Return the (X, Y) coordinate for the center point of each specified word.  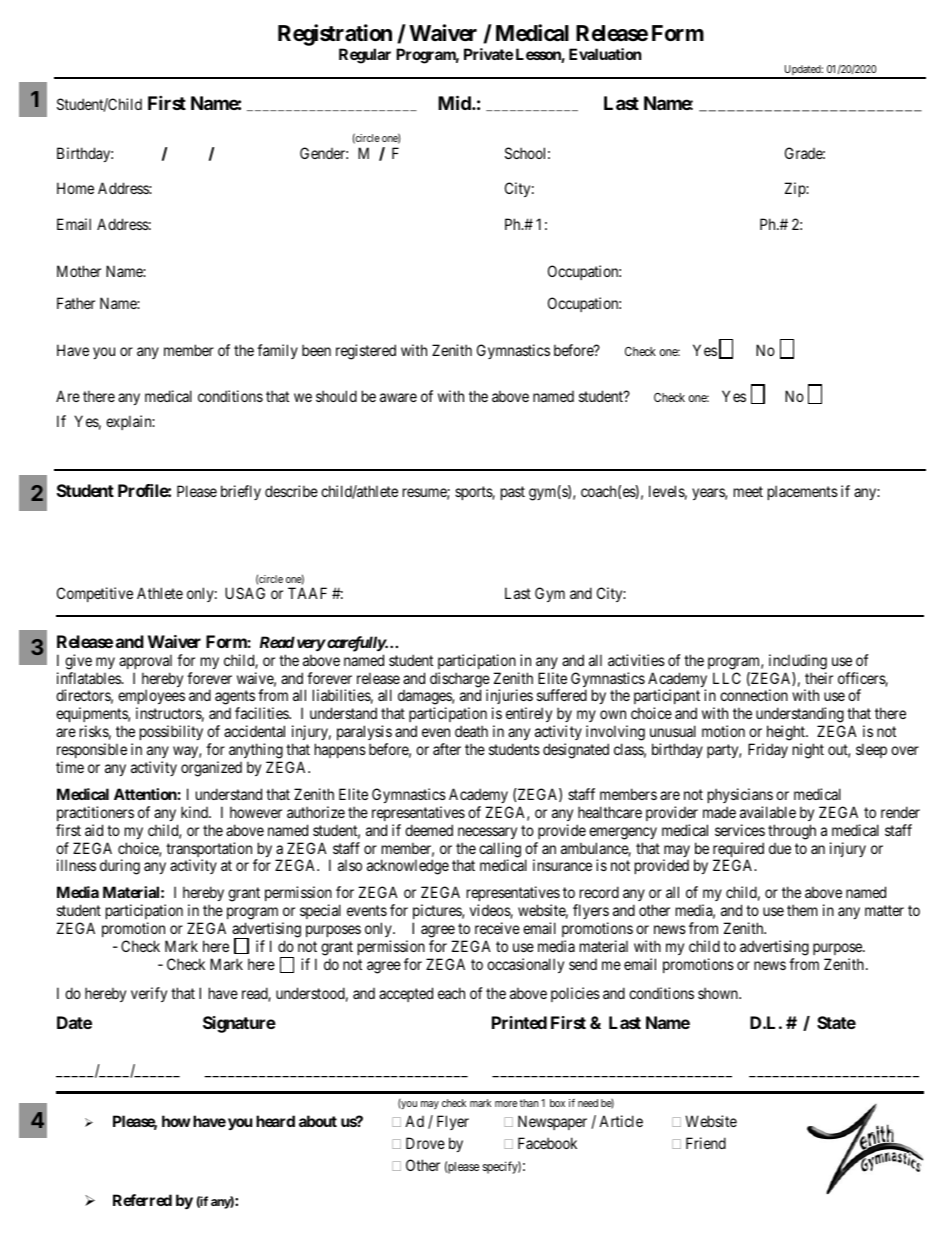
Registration (335, 35)
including (798, 662)
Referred (142, 1200)
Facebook (547, 1143)
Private (488, 54)
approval (145, 661)
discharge (460, 681)
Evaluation (605, 54)
